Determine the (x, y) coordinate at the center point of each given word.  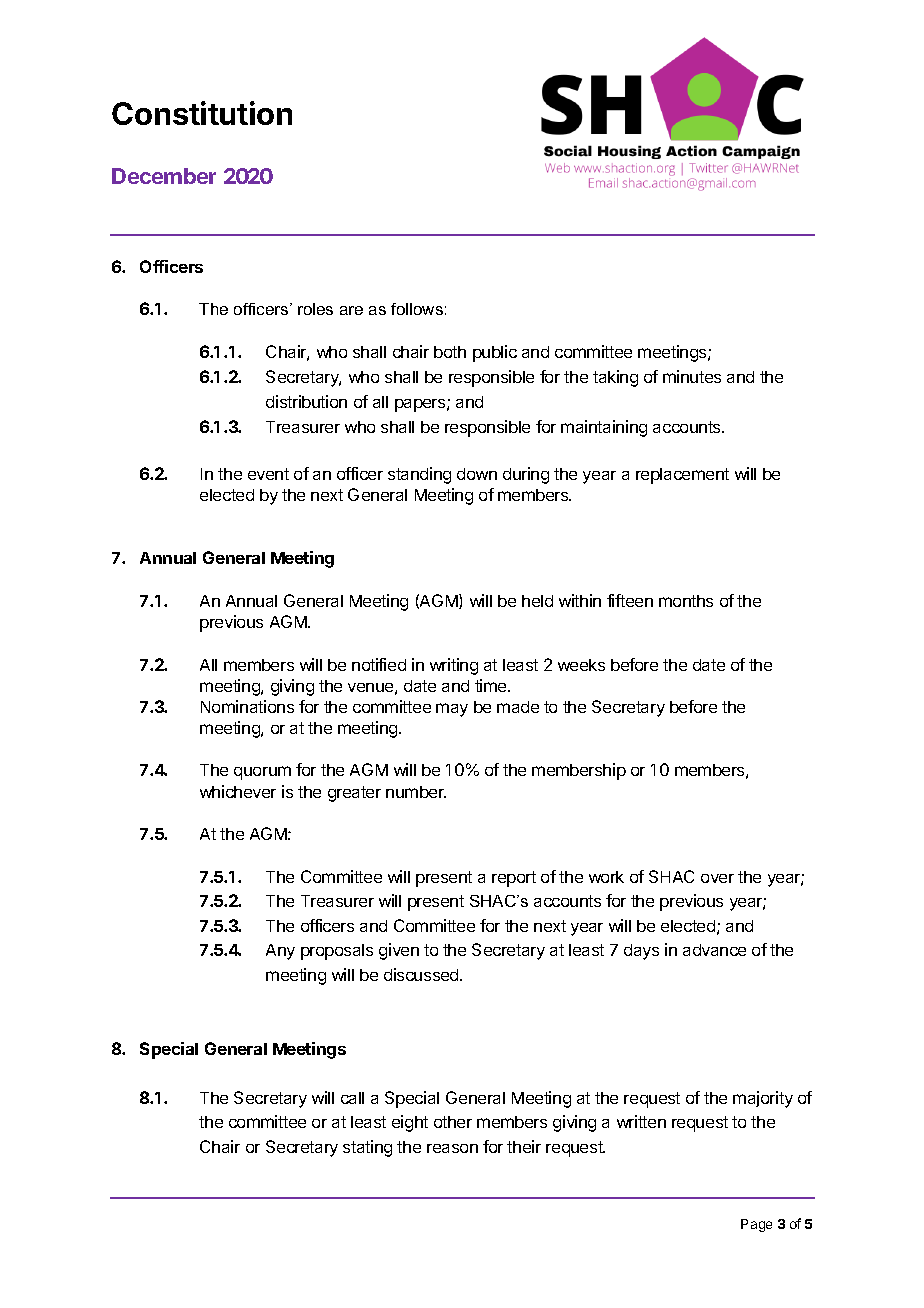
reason (452, 1148)
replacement (682, 476)
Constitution (202, 113)
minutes (692, 376)
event (268, 474)
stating (367, 1148)
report (514, 879)
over (717, 878)
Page (756, 1225)
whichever (238, 791)
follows (417, 309)
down (477, 474)
